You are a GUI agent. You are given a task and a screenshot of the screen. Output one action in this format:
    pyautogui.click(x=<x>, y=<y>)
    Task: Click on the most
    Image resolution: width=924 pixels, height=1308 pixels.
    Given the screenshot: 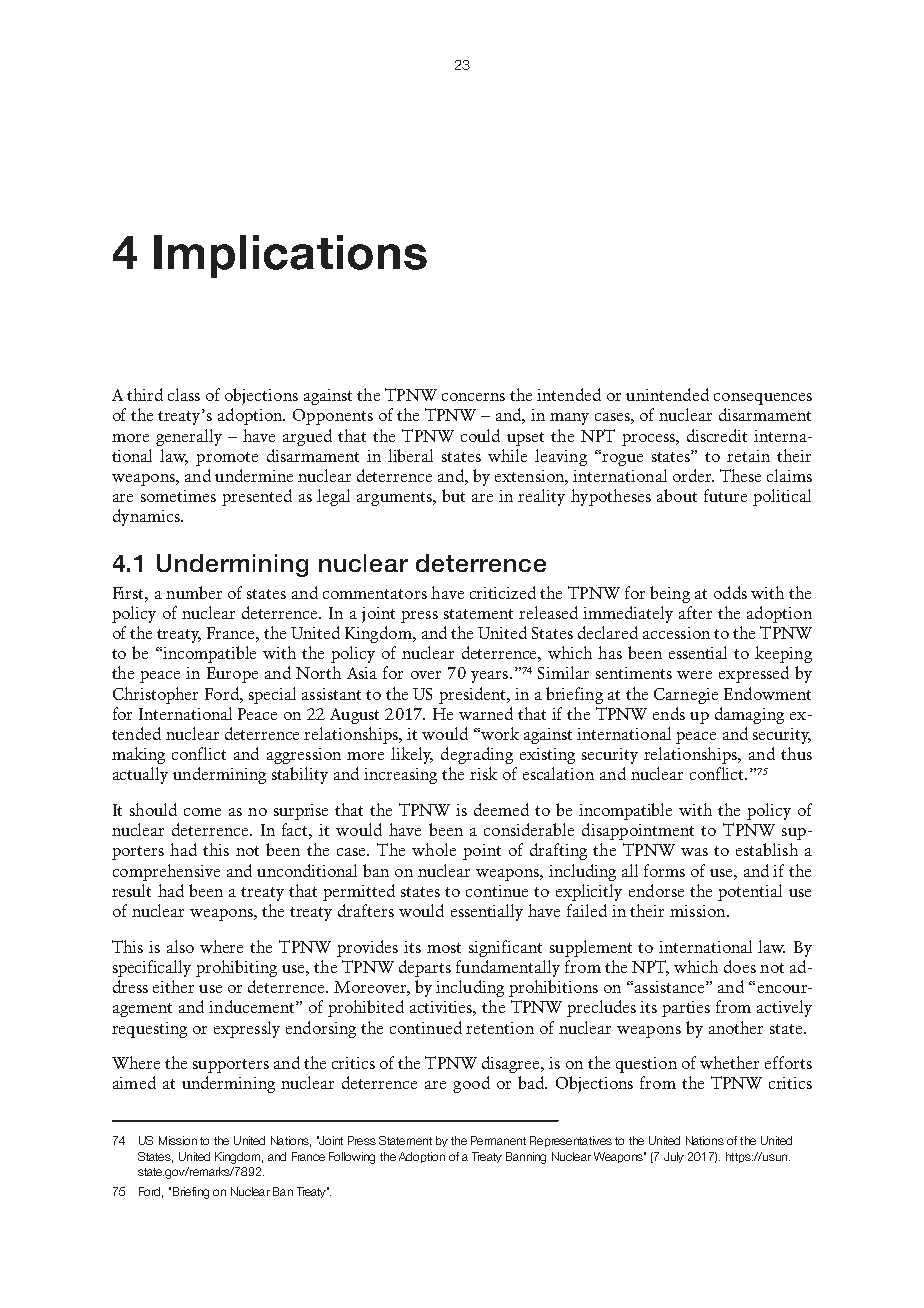 What is the action you would take?
    pyautogui.click(x=444, y=948)
